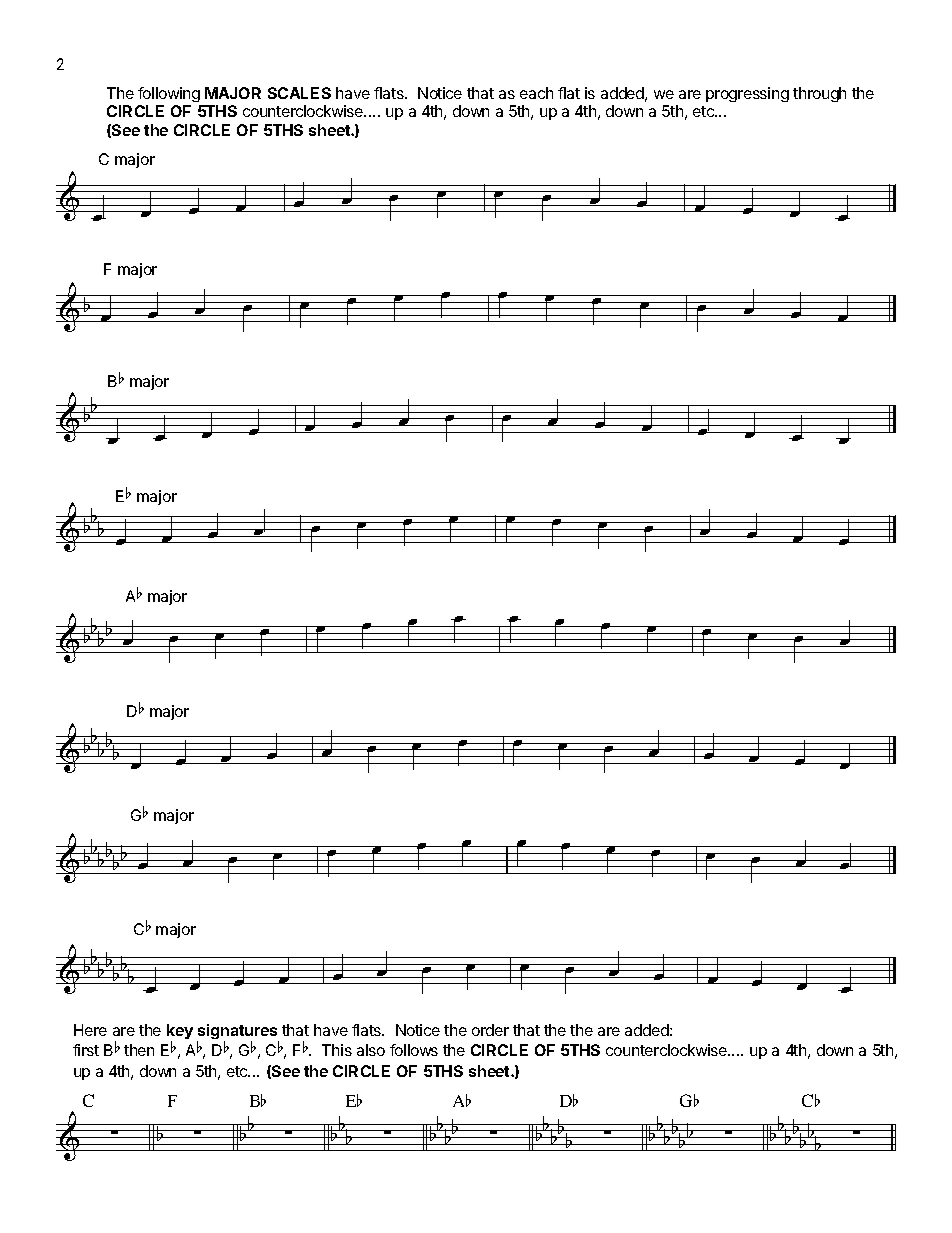 This screenshot has height=1233, width=952. Describe the element at coordinates (747, 94) in the screenshot. I see `progressing` at that location.
